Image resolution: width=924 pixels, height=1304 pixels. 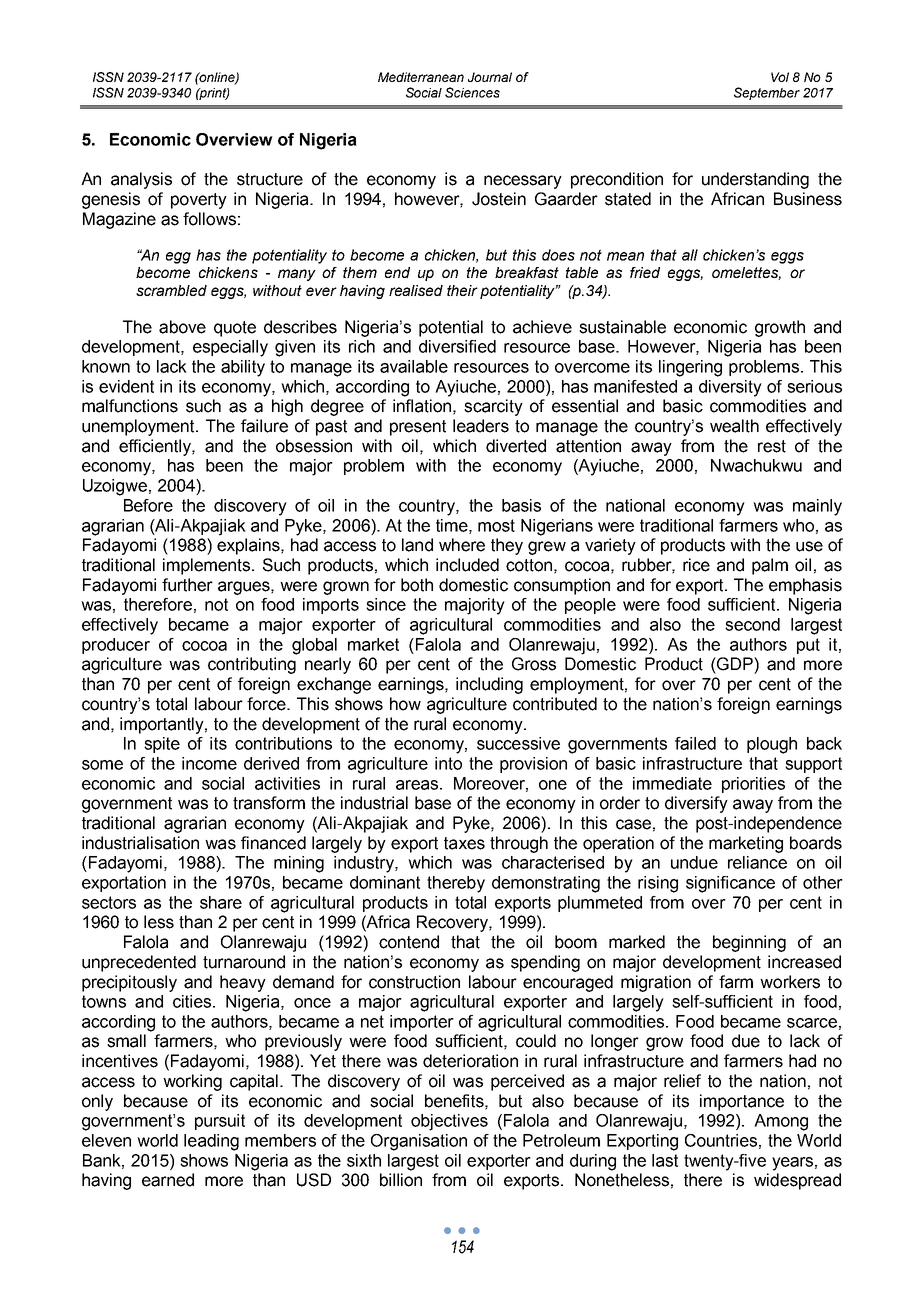 I want to click on Sciences, so click(x=472, y=92).
